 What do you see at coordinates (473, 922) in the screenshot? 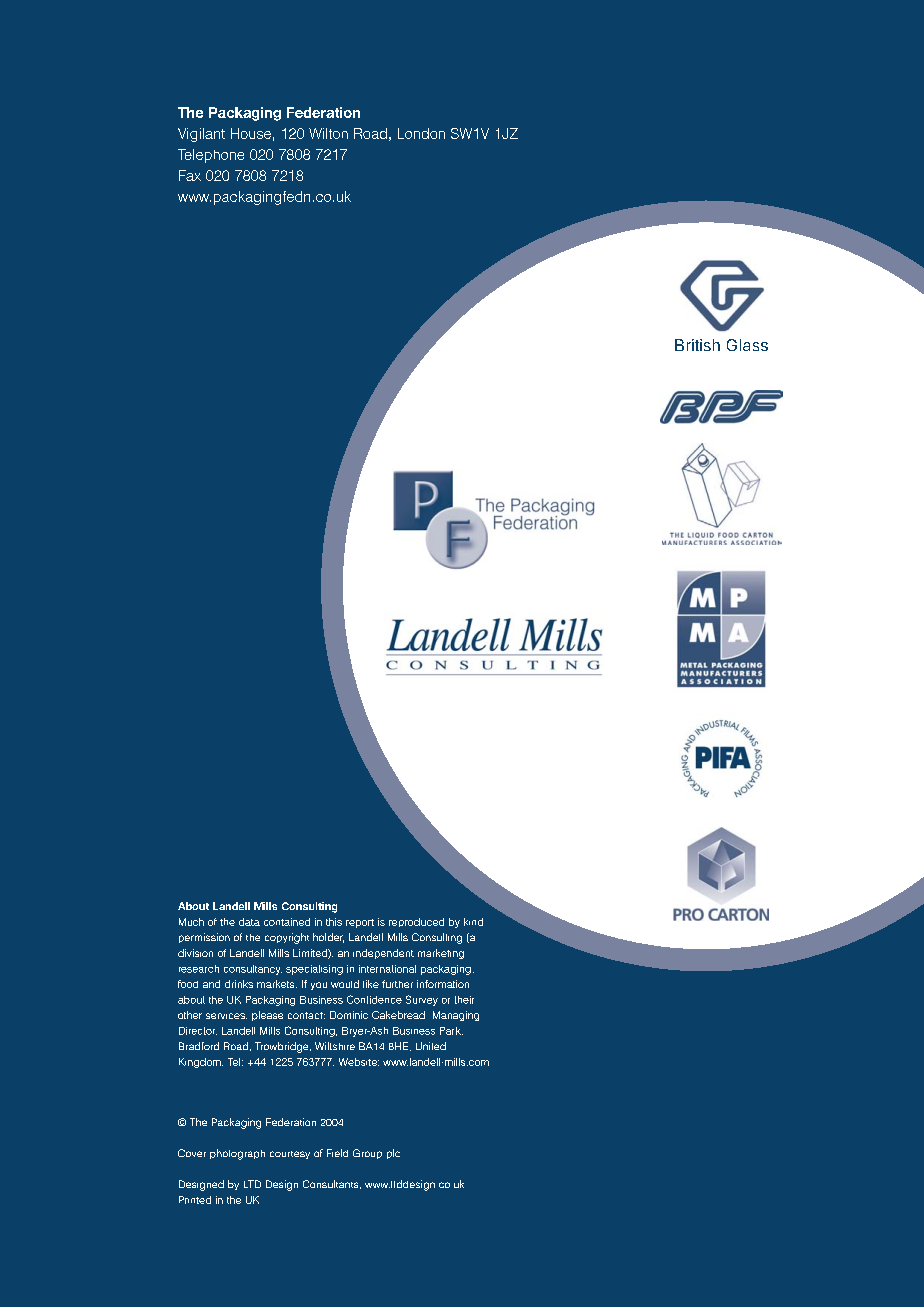
I see `kind` at bounding box center [473, 922].
